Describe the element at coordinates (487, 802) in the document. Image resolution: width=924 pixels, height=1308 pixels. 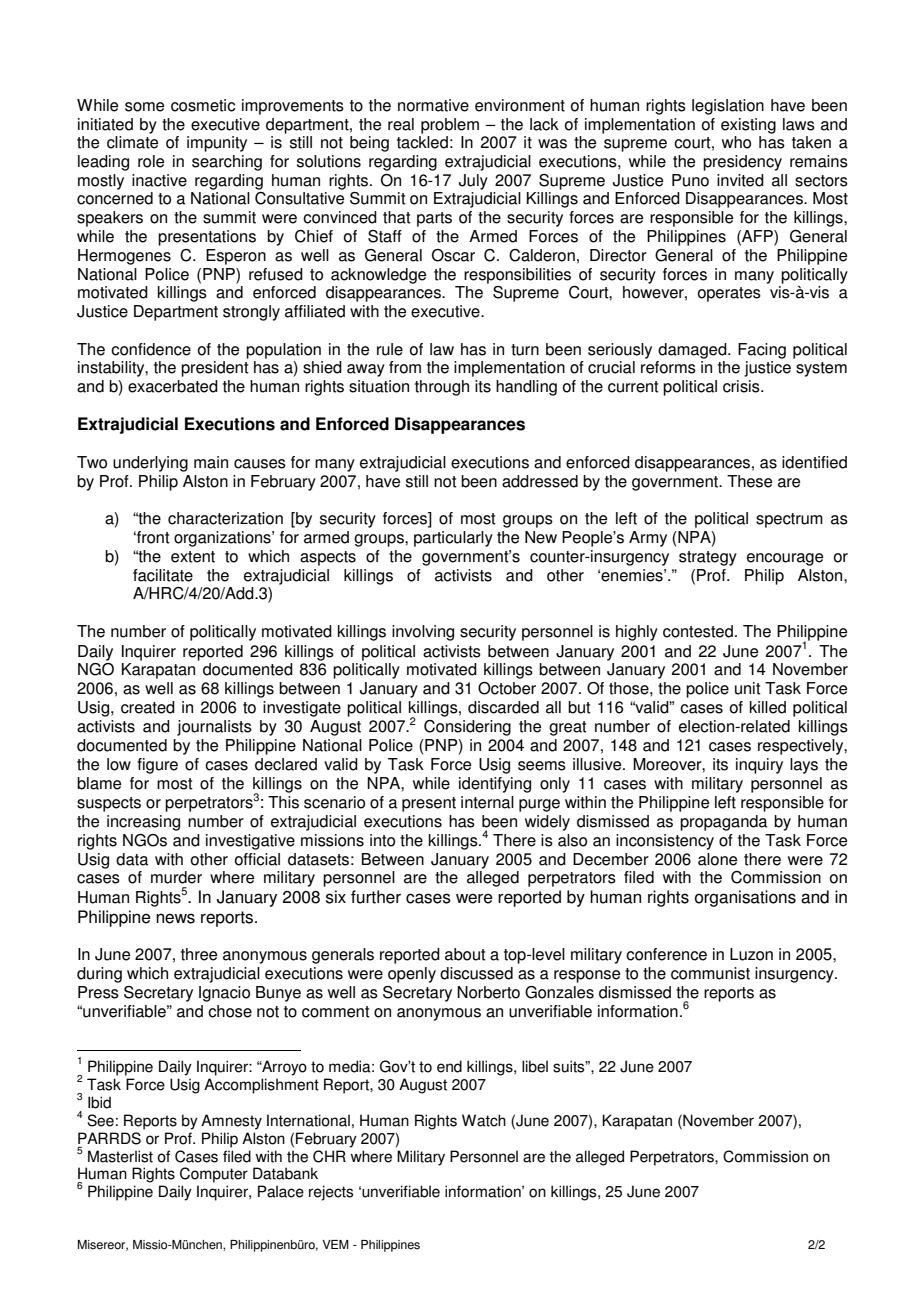
I see `internal` at that location.
